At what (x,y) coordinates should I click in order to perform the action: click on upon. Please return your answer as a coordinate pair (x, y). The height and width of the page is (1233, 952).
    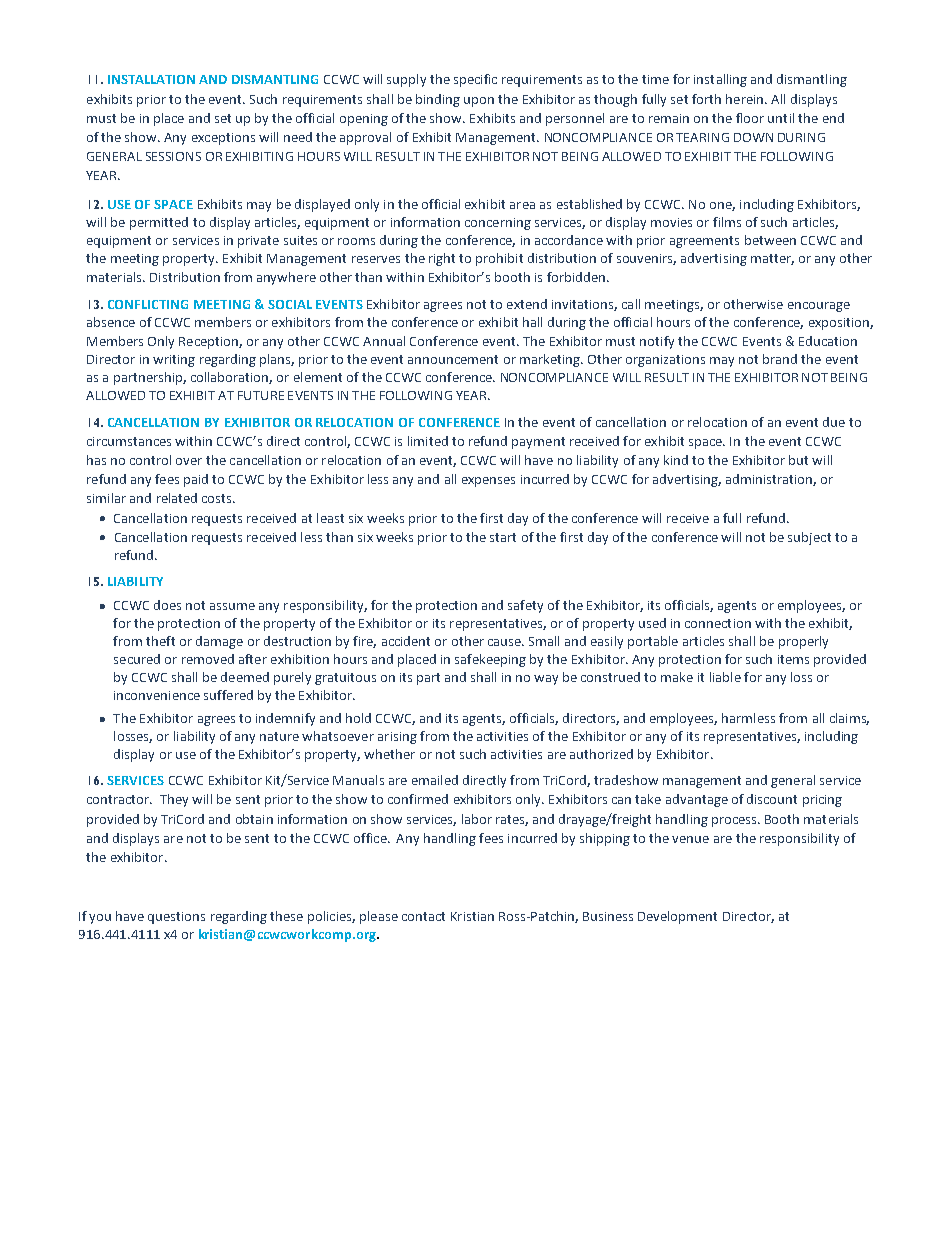
    Looking at the image, I should click on (479, 102).
